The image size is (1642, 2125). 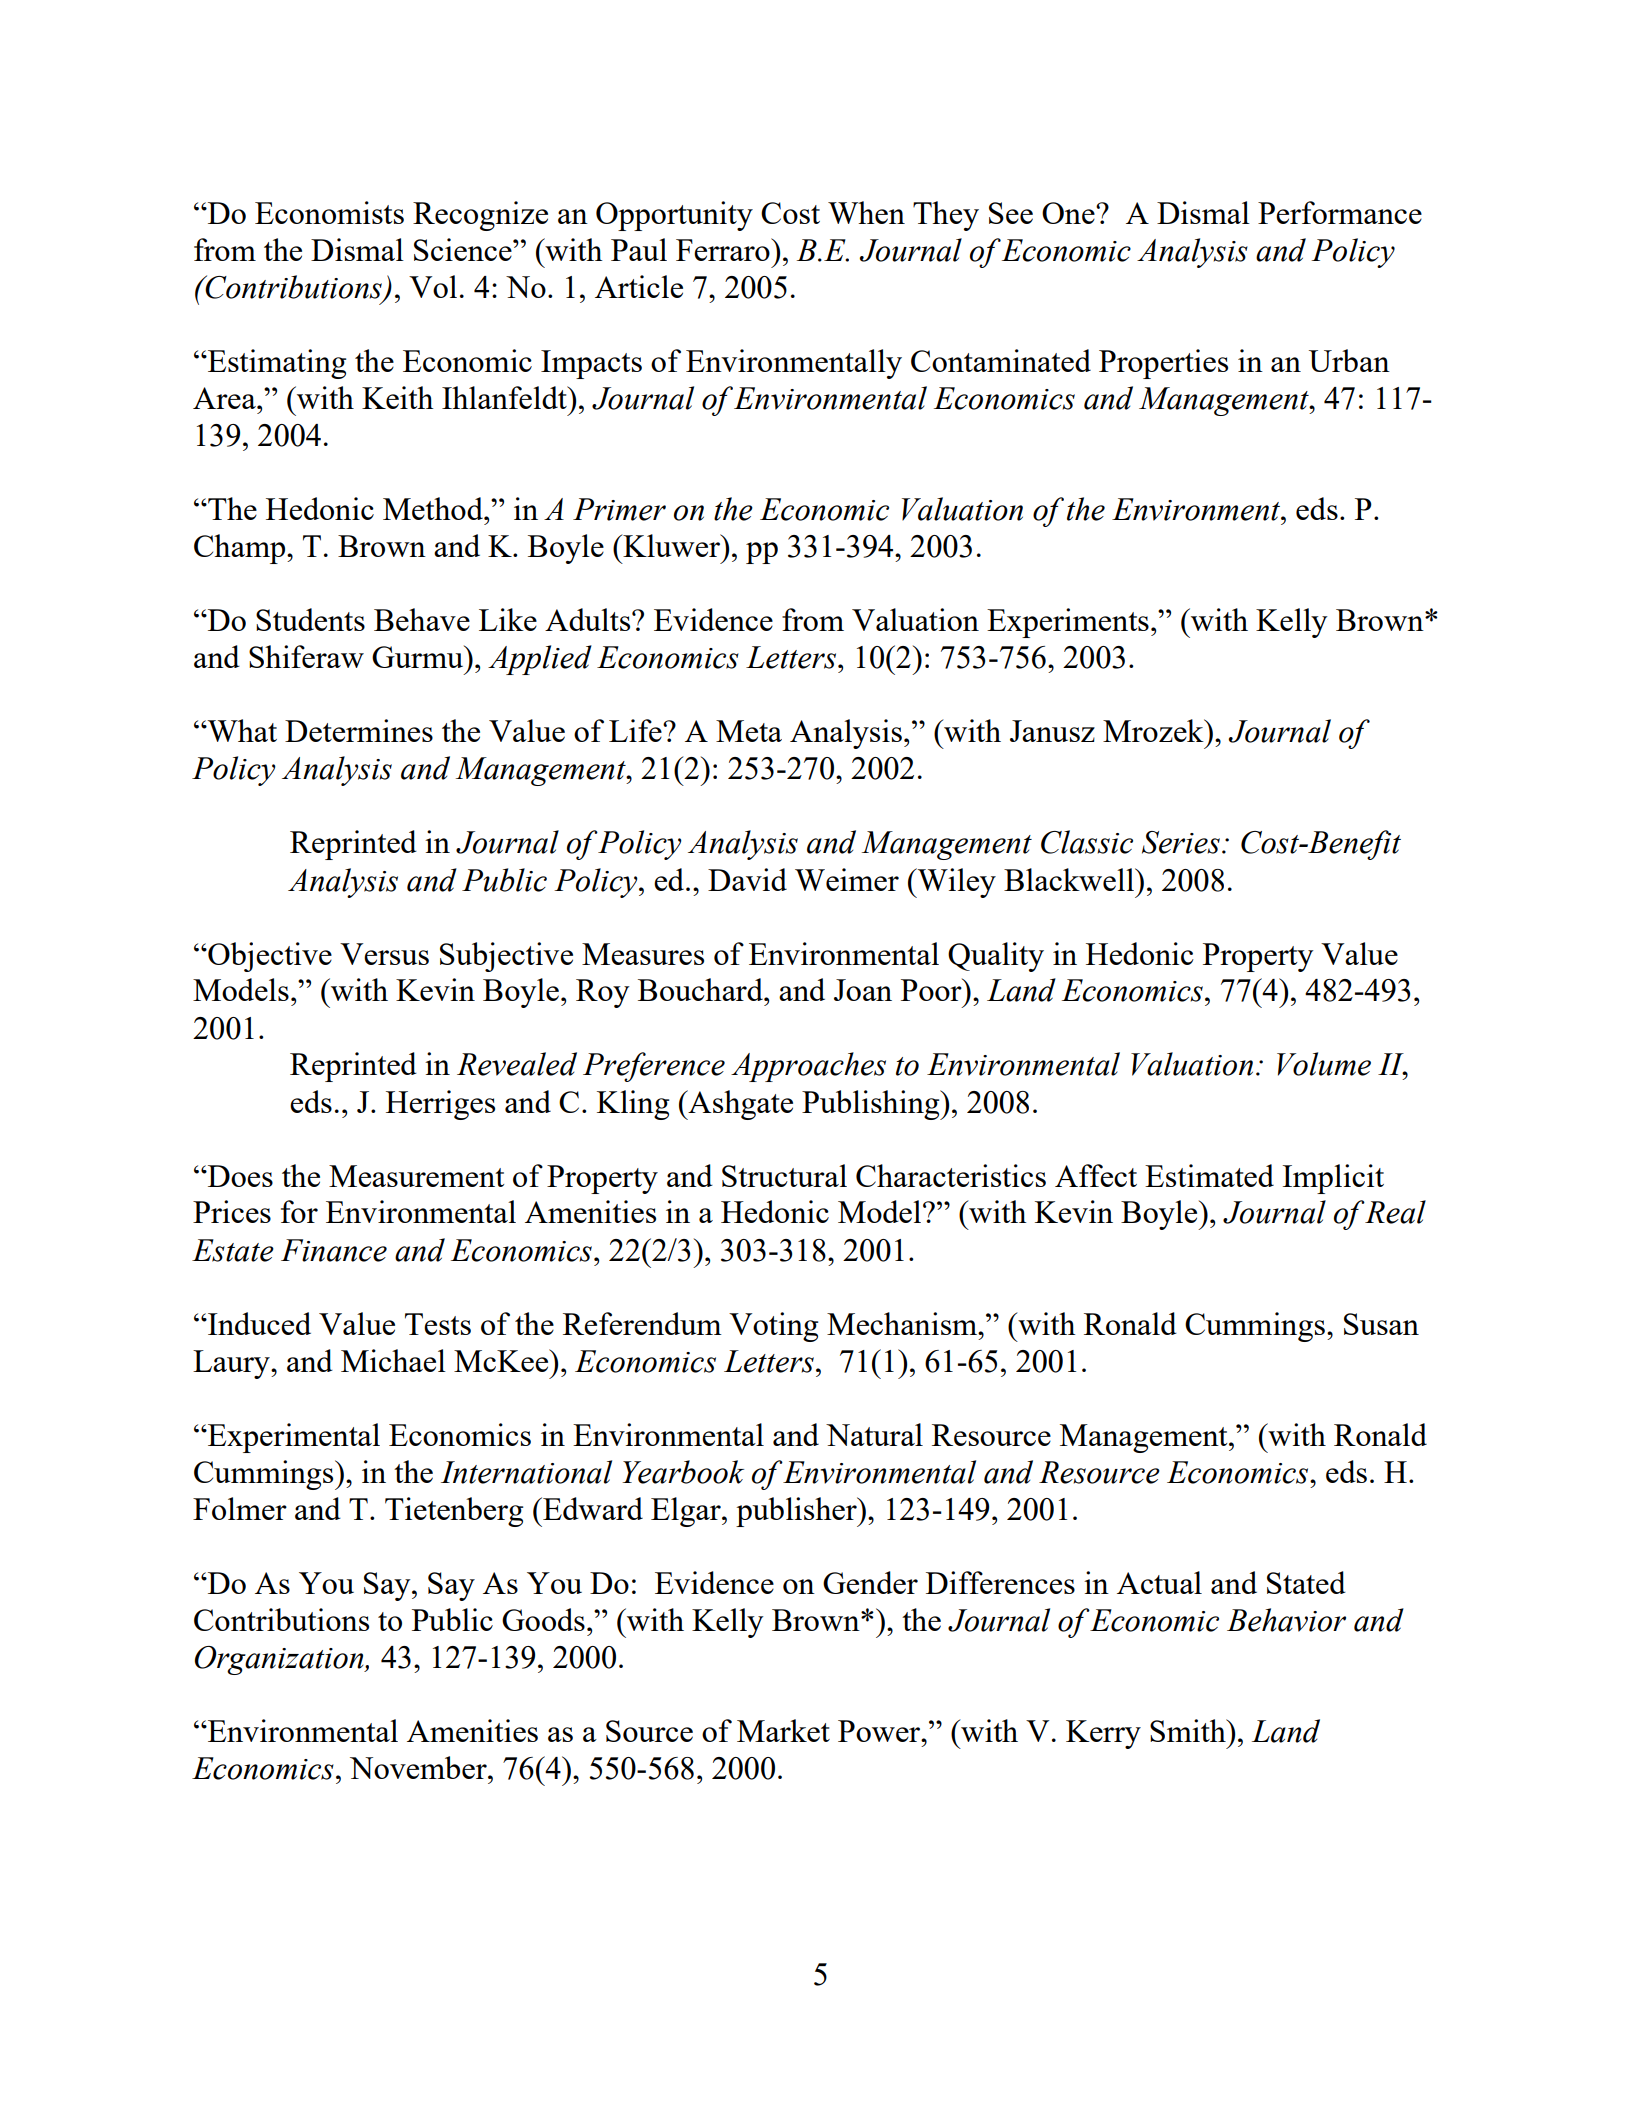 What do you see at coordinates (1189, 1730) in the page?
I see `Smith` at bounding box center [1189, 1730].
